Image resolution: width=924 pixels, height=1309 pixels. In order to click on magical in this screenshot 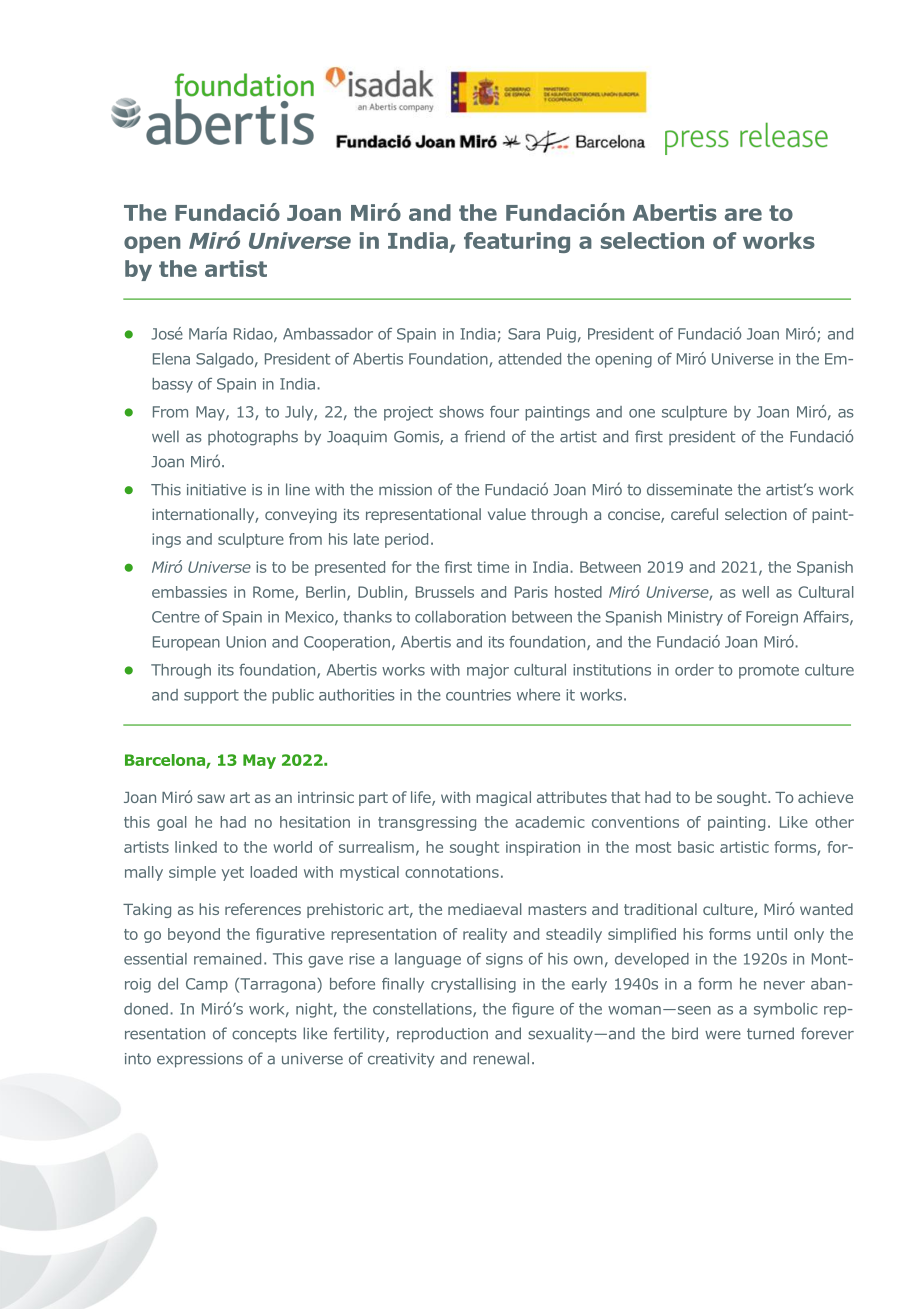, I will do `click(503, 798)`.
